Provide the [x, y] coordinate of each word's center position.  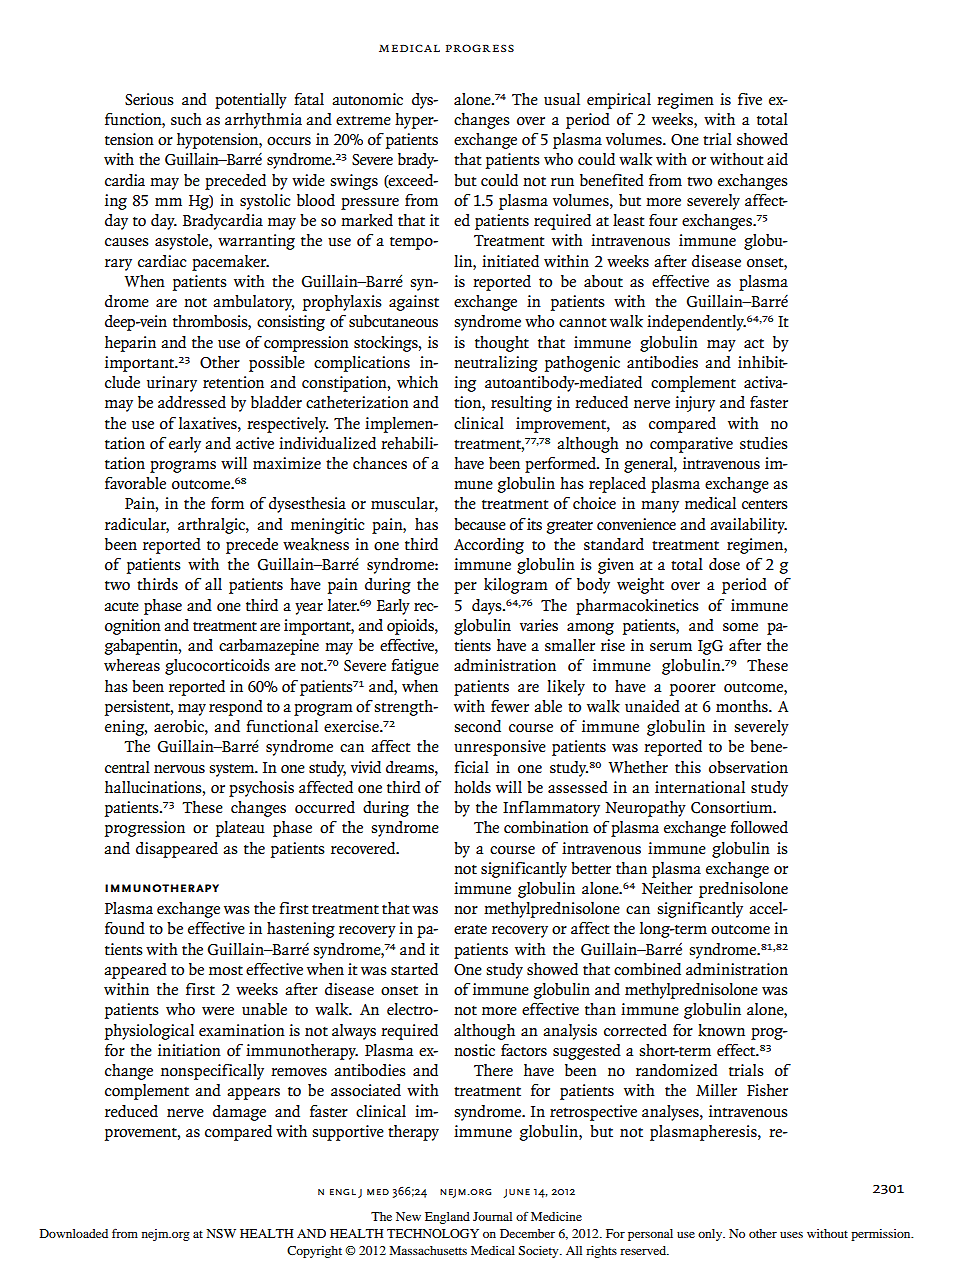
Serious [149, 99]
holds [472, 787]
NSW [221, 1233]
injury [695, 404]
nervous [179, 769]
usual [562, 99]
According [489, 546]
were [218, 1011]
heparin [130, 344]
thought [502, 344]
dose [724, 564]
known [721, 1030]
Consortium [733, 807]
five [750, 99]
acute [121, 607]
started [414, 969]
